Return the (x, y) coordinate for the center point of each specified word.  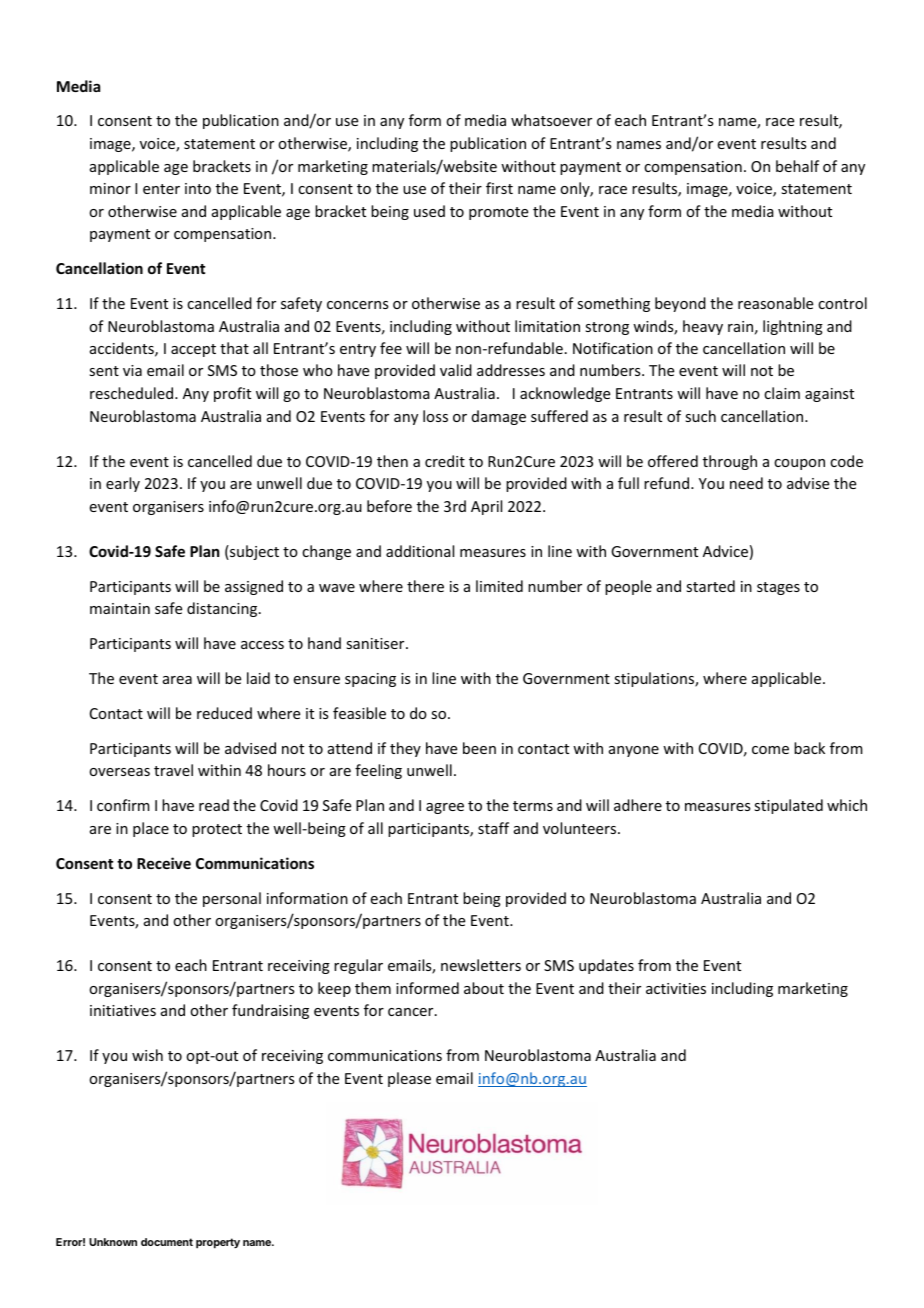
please (409, 1079)
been (479, 748)
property (218, 1243)
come (770, 750)
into (198, 188)
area (177, 680)
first (499, 188)
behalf (797, 166)
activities (676, 988)
